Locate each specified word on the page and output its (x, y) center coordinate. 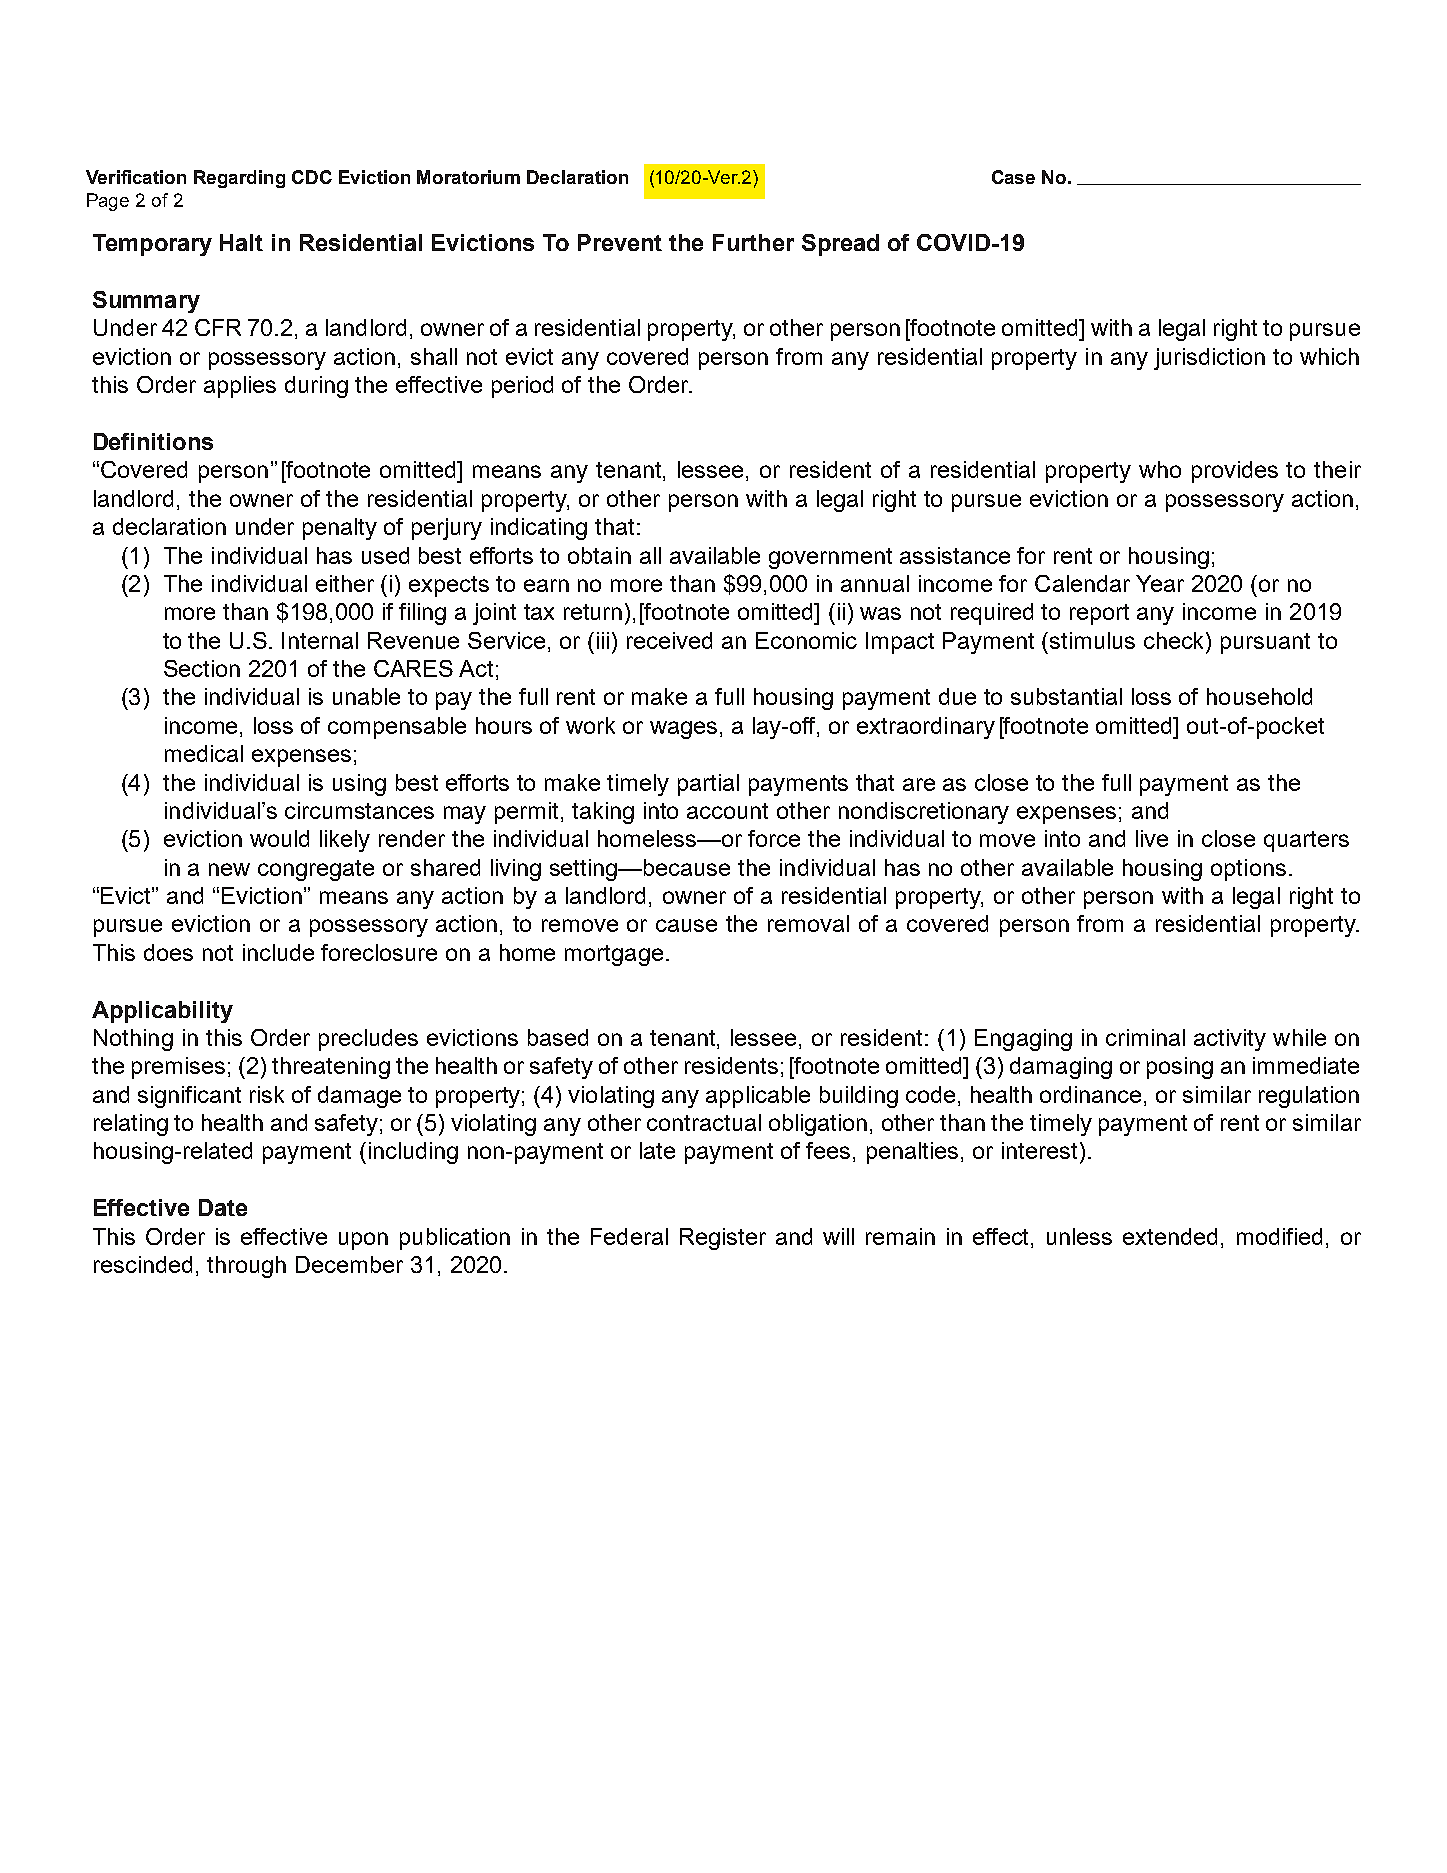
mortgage (614, 955)
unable (366, 696)
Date (223, 1207)
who (1160, 469)
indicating (539, 529)
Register (723, 1239)
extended (1170, 1236)
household (1259, 696)
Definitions (153, 441)
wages (685, 730)
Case (1013, 177)
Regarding (239, 179)
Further (753, 242)
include (278, 952)
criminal (1145, 1037)
